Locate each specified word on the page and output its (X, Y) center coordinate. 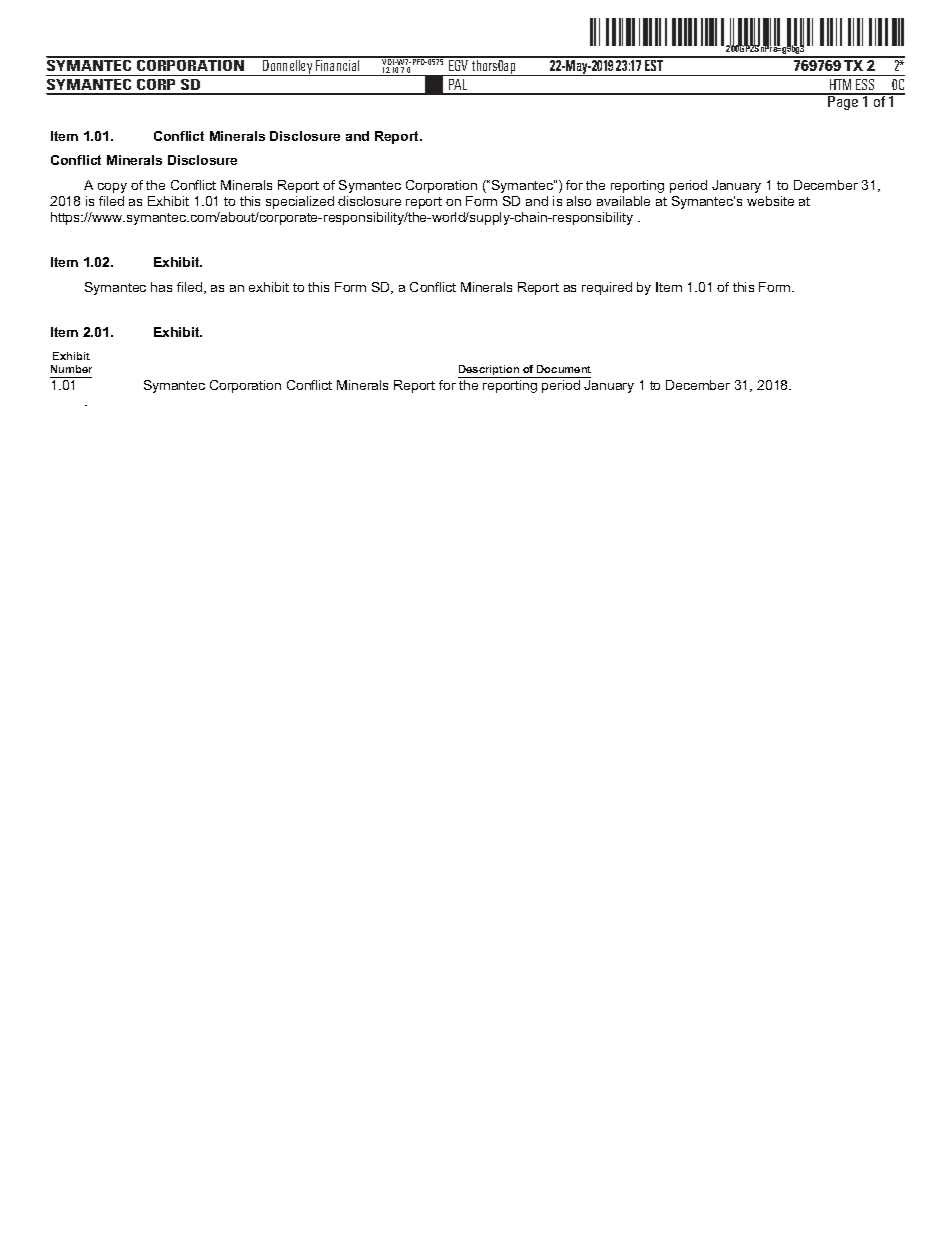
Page (844, 102)
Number (71, 369)
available (623, 201)
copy (112, 188)
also (579, 201)
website (770, 201)
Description (490, 371)
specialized (300, 202)
